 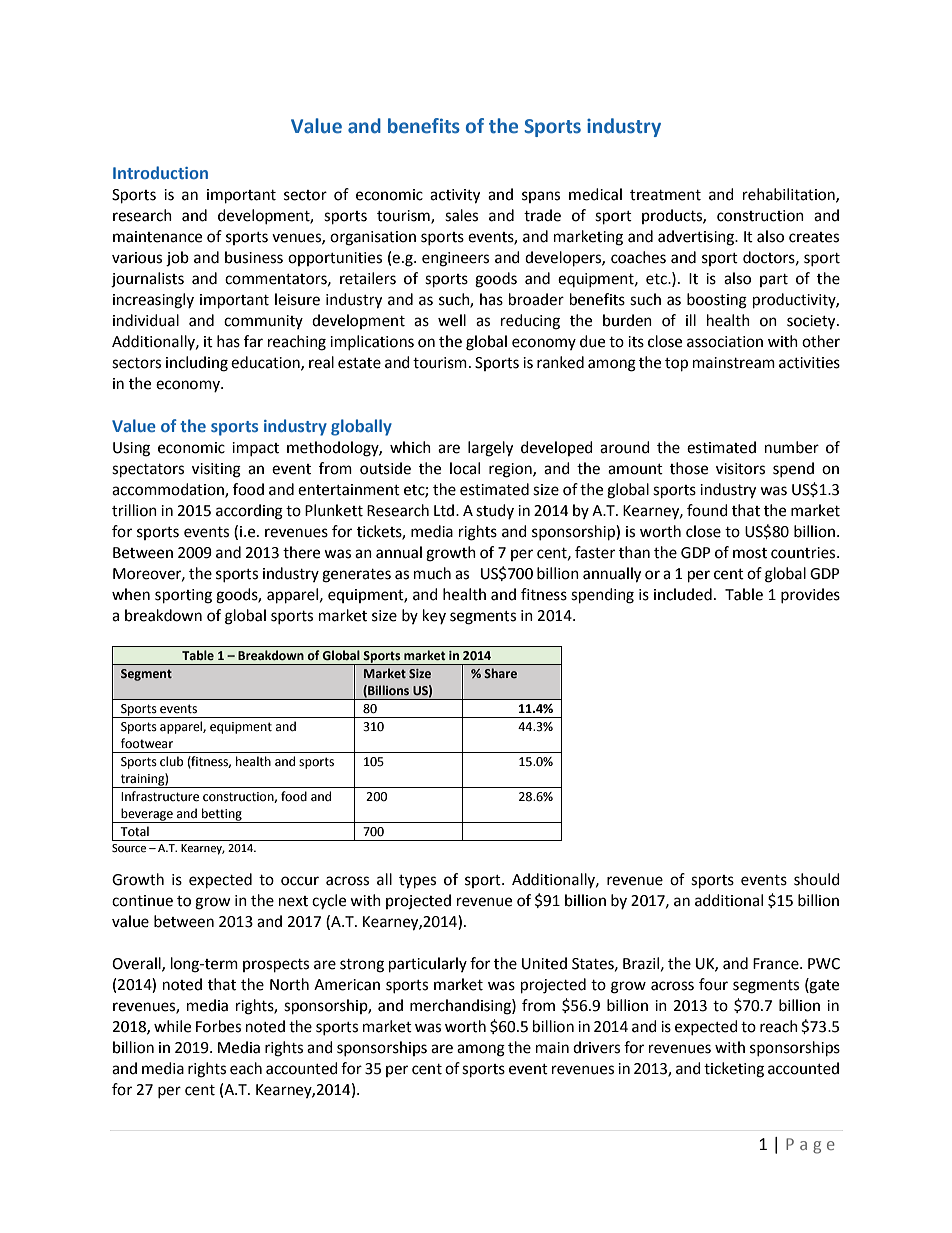 I want to click on types, so click(x=417, y=882).
